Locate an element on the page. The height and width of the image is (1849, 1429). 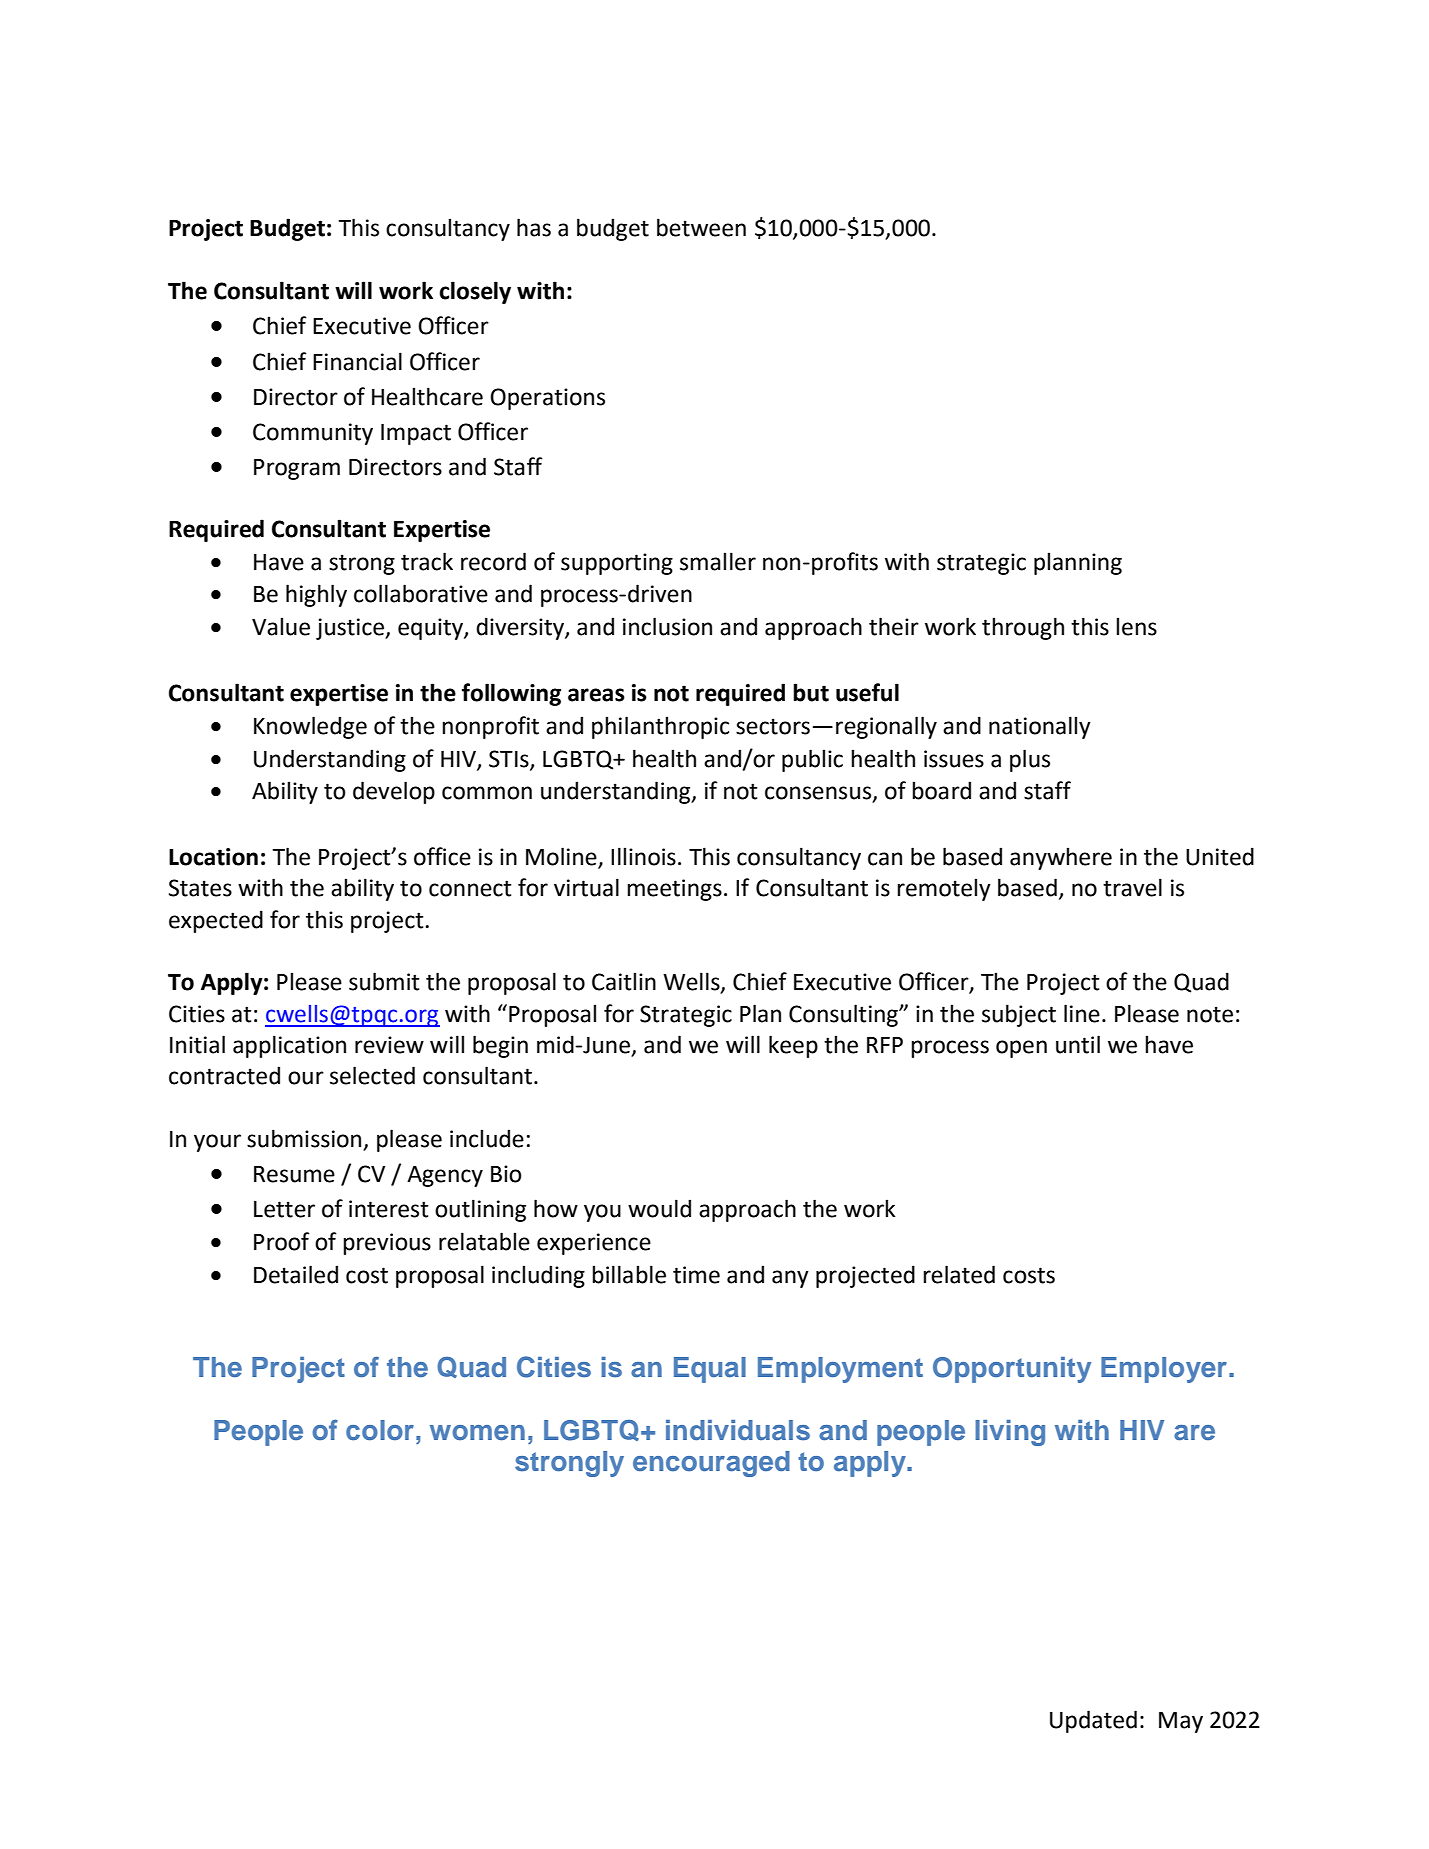
submit is located at coordinates (384, 981).
